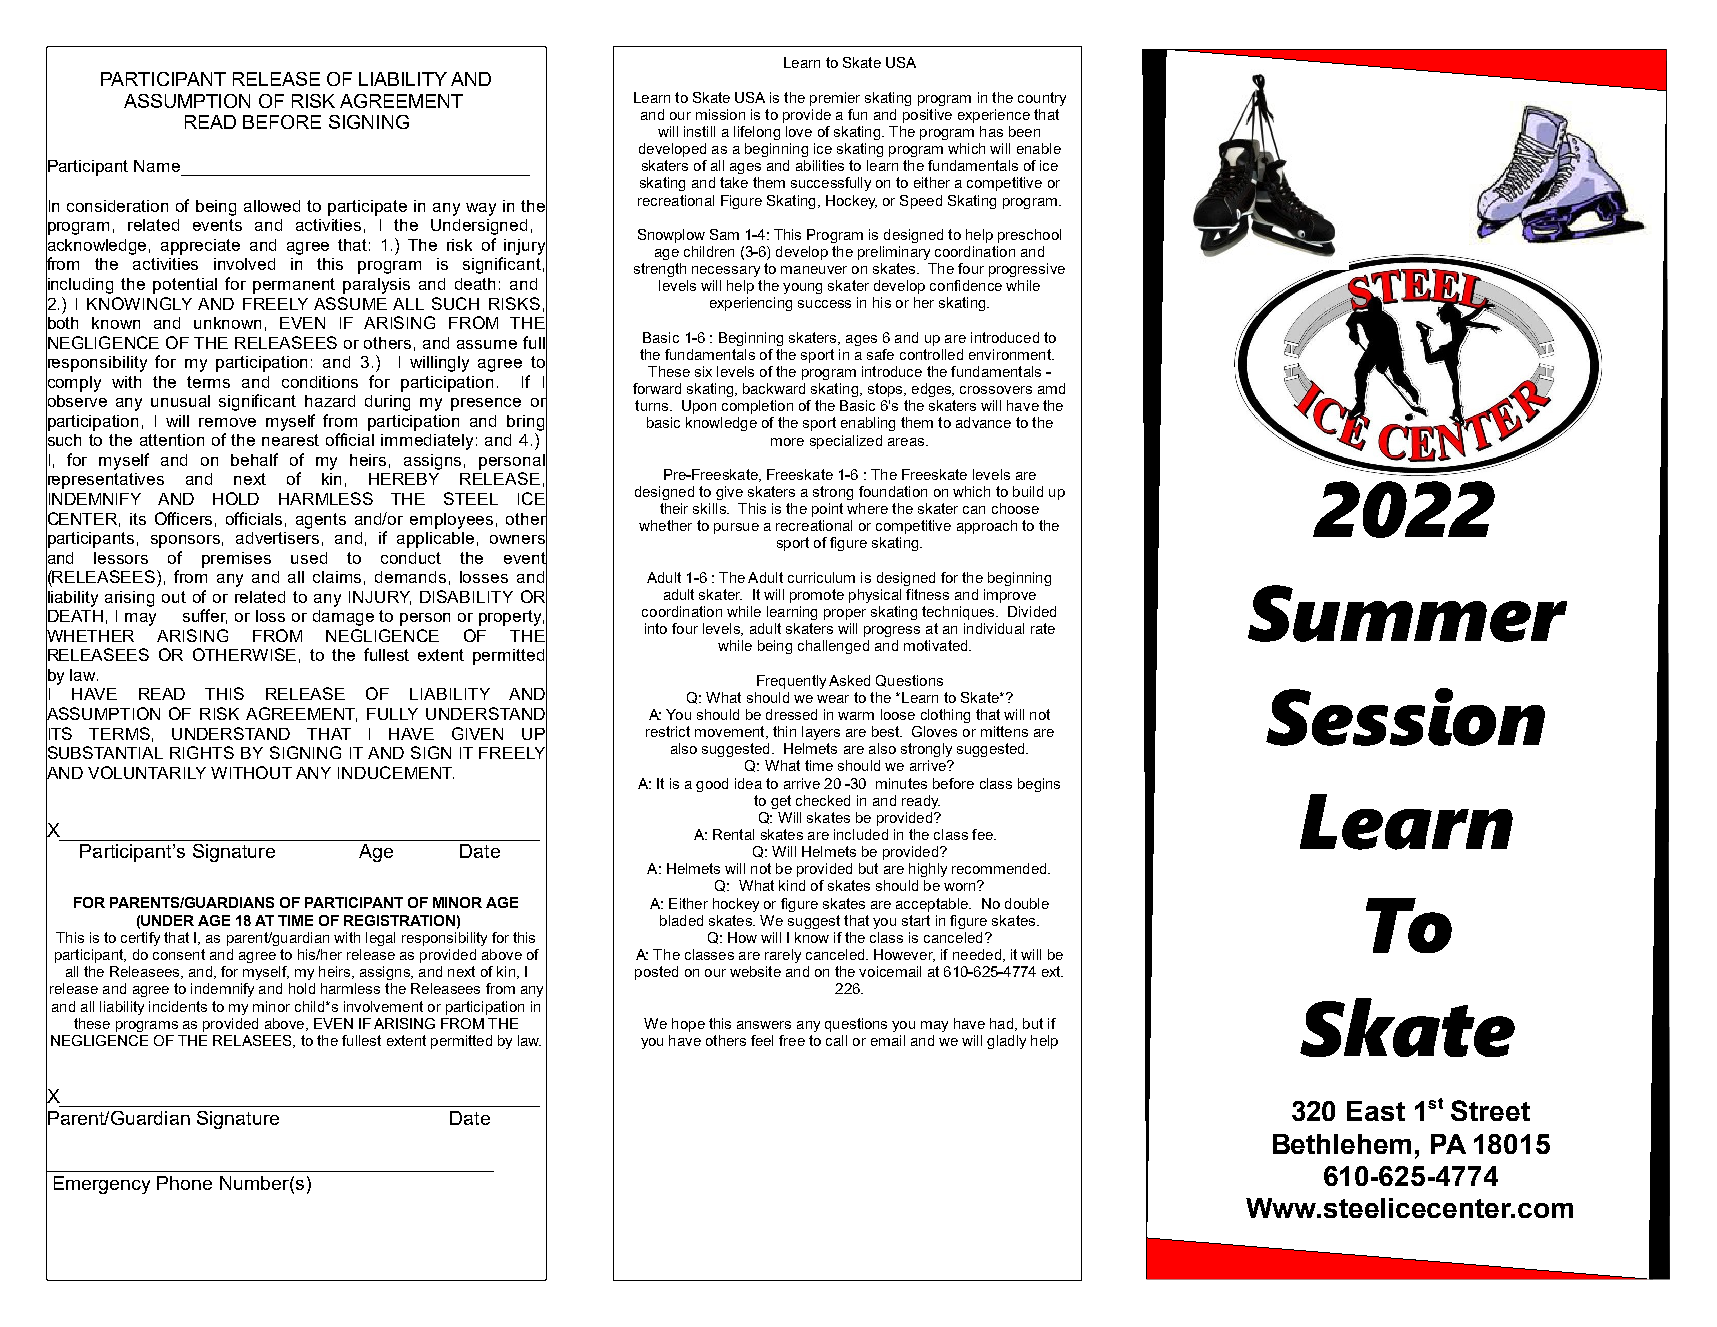  I want to click on unusual, so click(180, 401).
